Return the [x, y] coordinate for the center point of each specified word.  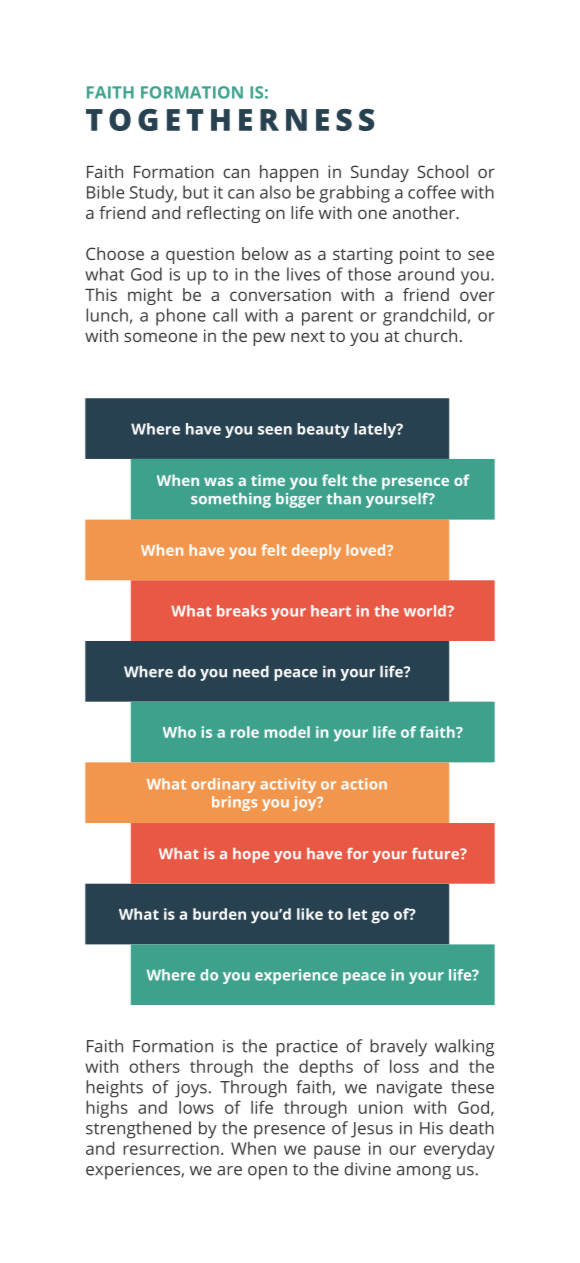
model [287, 732]
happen [289, 173]
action [364, 784]
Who [179, 732]
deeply [316, 551]
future [436, 853]
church [431, 335]
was [218, 481]
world [426, 611]
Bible [105, 192]
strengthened [138, 1130]
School [442, 171]
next [308, 336]
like [310, 914]
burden [219, 914]
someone [160, 337]
